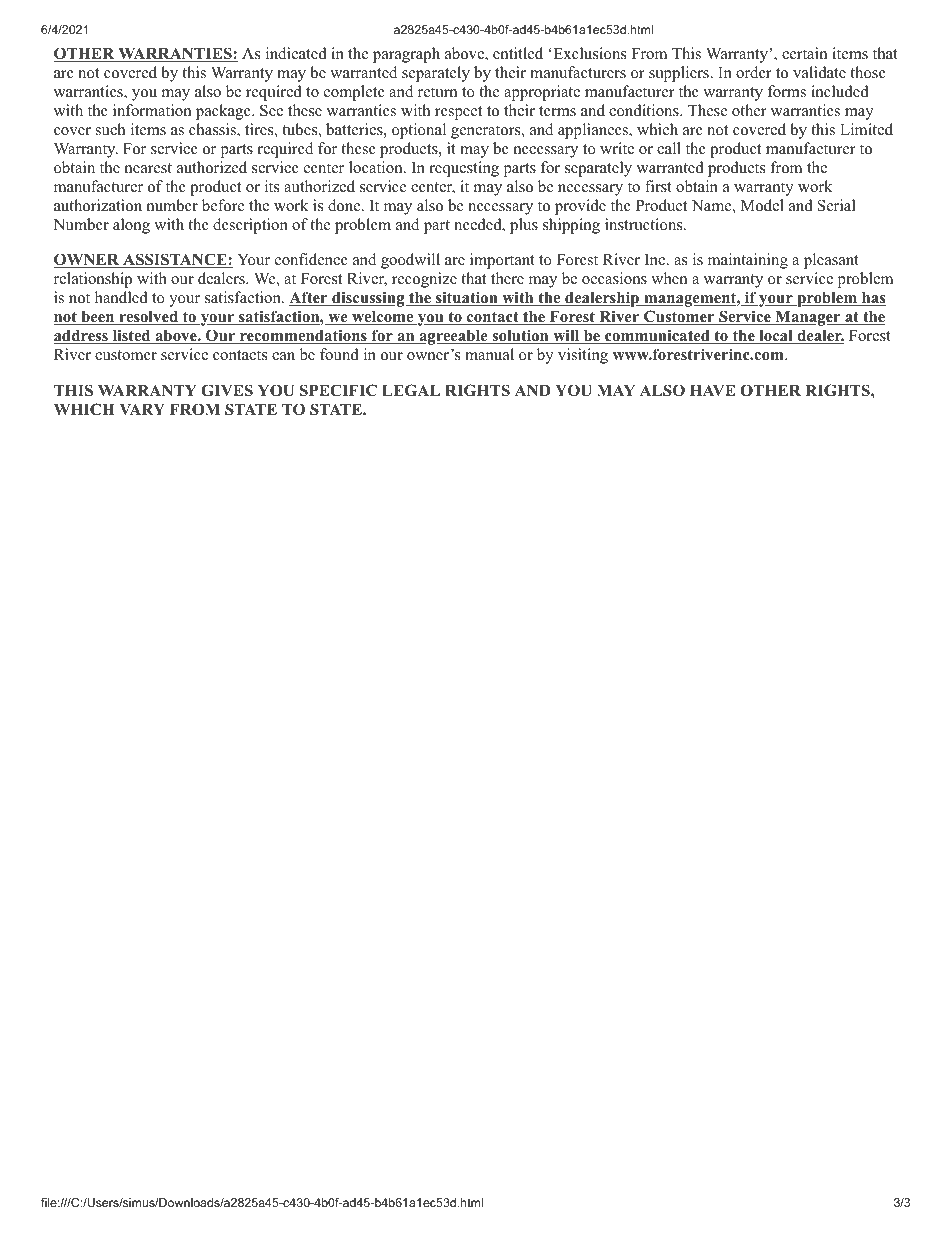 Image resolution: width=952 pixels, height=1234 pixels. I want to click on indicated, so click(296, 53).
